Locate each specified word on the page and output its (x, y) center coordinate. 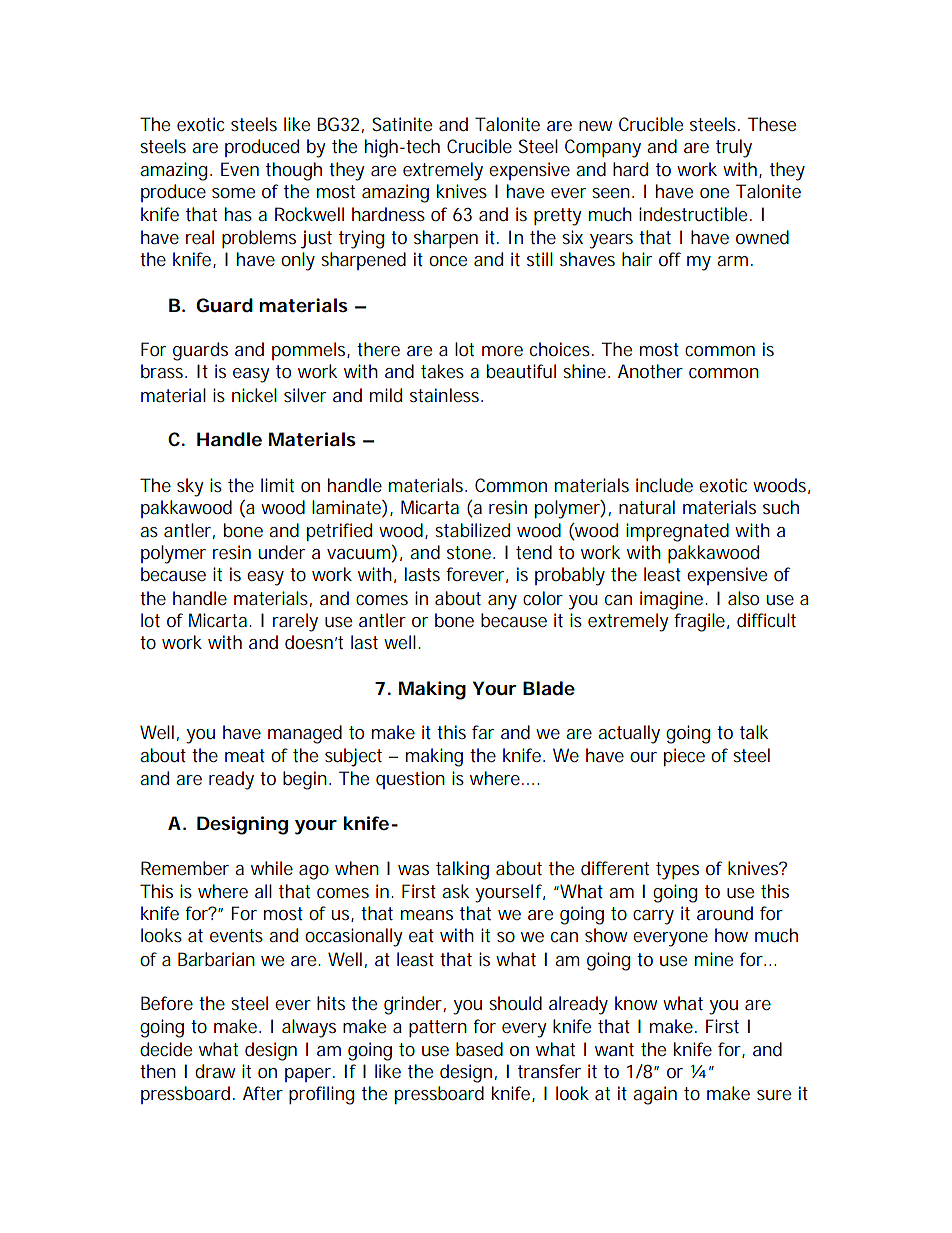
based (479, 1049)
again (655, 1095)
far (483, 732)
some (233, 193)
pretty (558, 217)
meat (245, 755)
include (664, 485)
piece (684, 757)
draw (215, 1071)
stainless (446, 395)
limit (277, 485)
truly (734, 148)
